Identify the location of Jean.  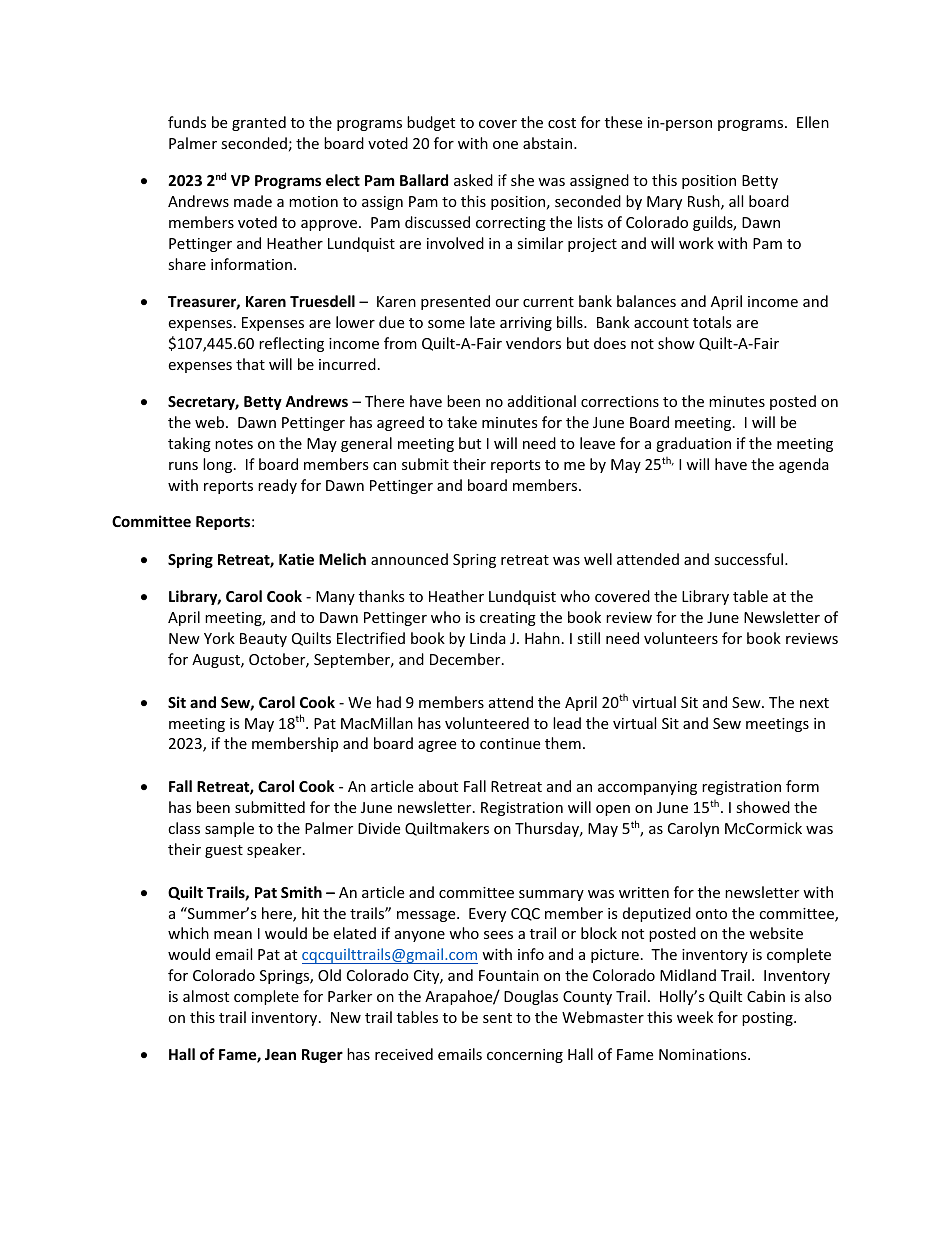
(280, 1054).
